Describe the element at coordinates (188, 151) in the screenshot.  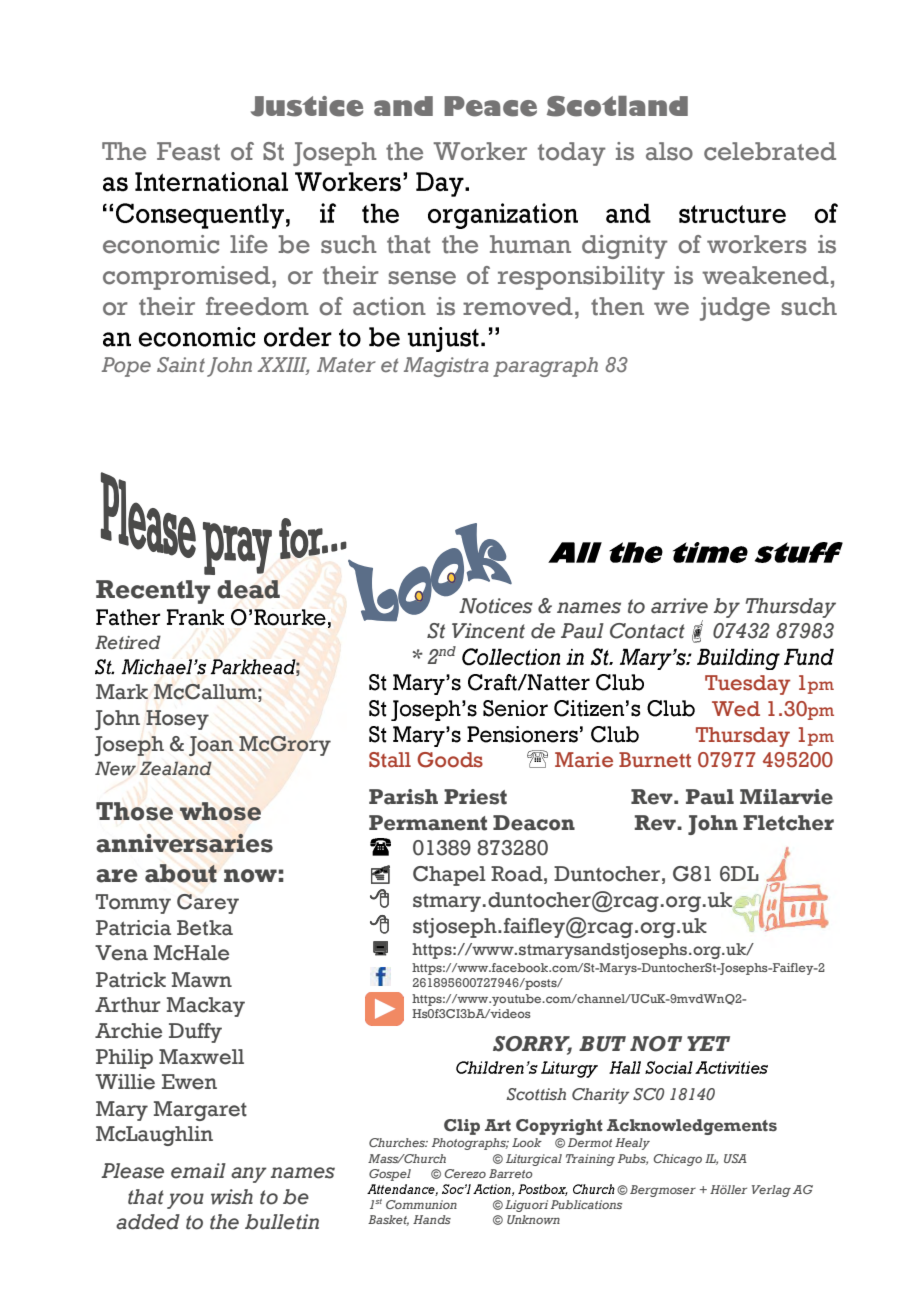
I see `Feast` at that location.
